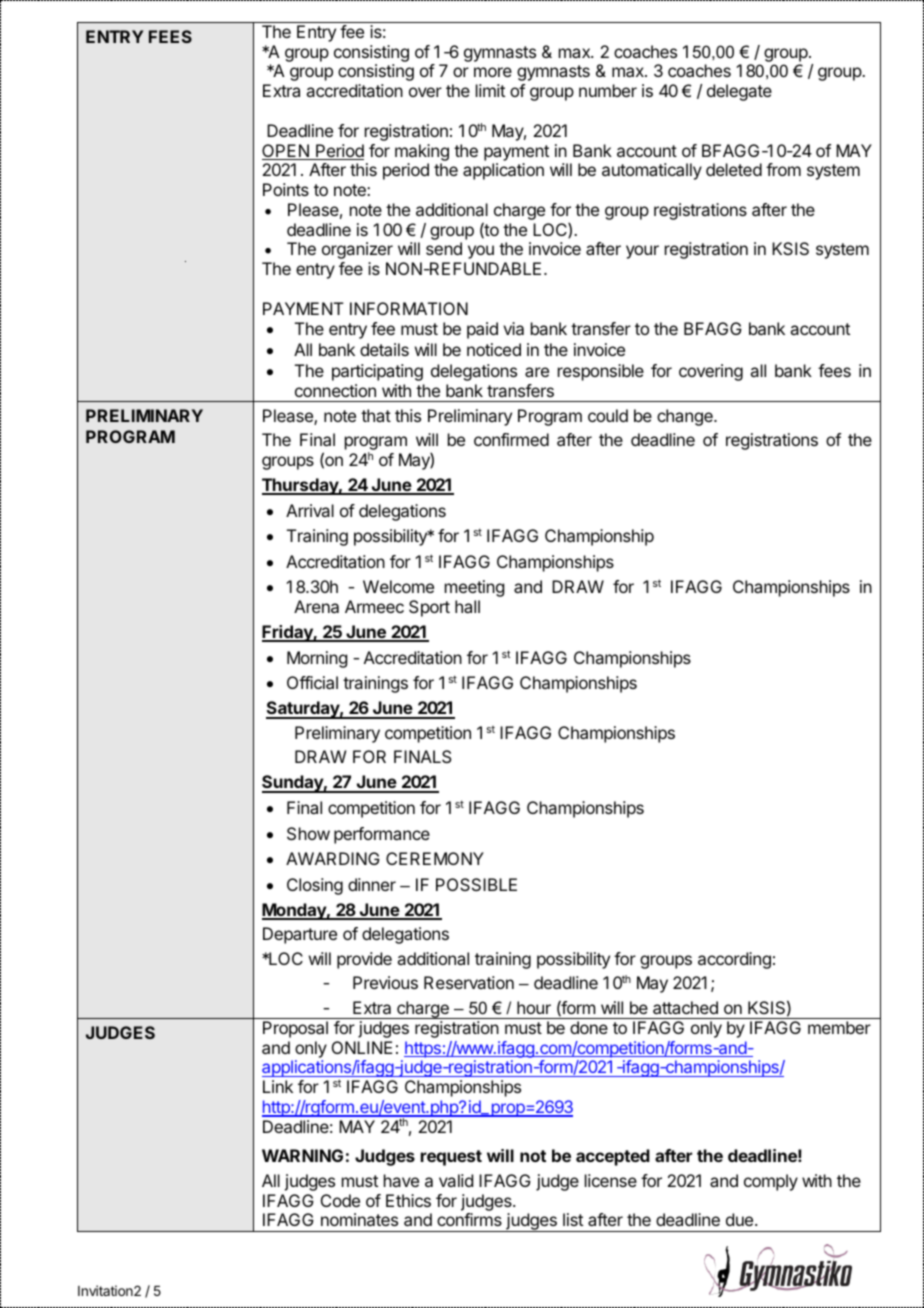 This screenshot has height=1308, width=924. Describe the element at coordinates (608, 90) in the screenshot. I see `number` at that location.
